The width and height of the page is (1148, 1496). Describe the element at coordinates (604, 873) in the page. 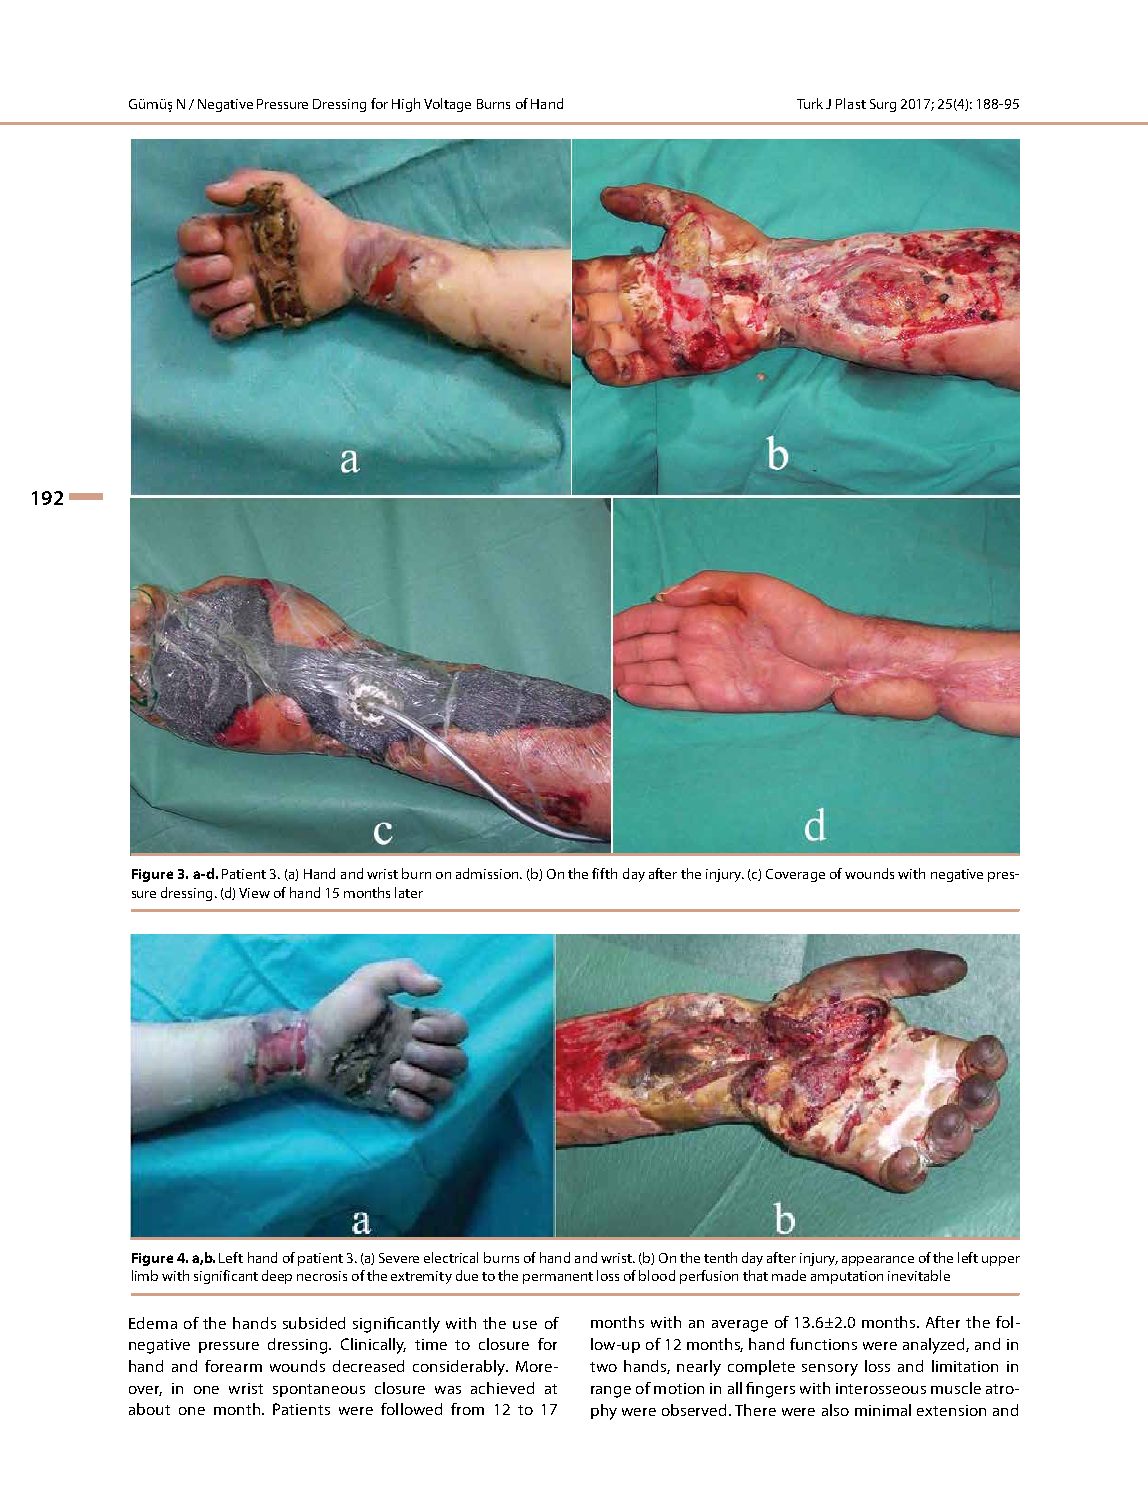

I see `fifth` at that location.
